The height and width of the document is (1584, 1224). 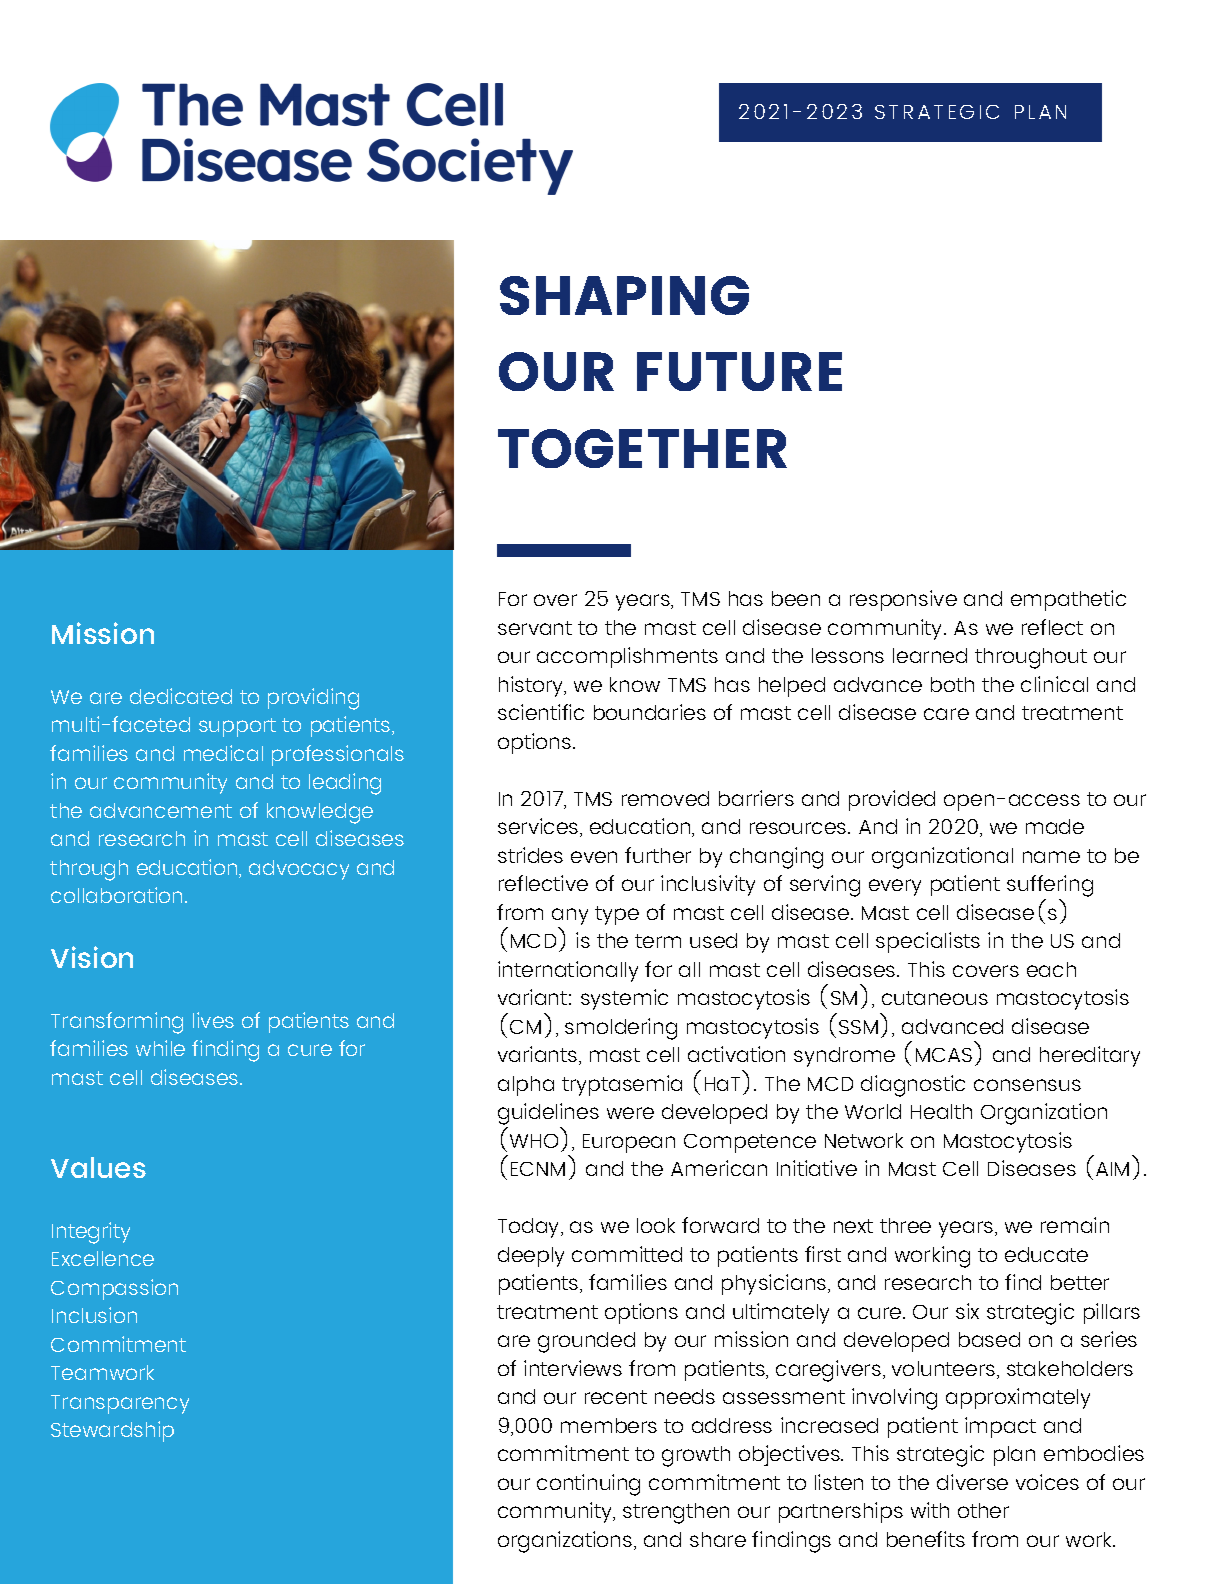 I want to click on accomplishments, so click(x=627, y=657).
